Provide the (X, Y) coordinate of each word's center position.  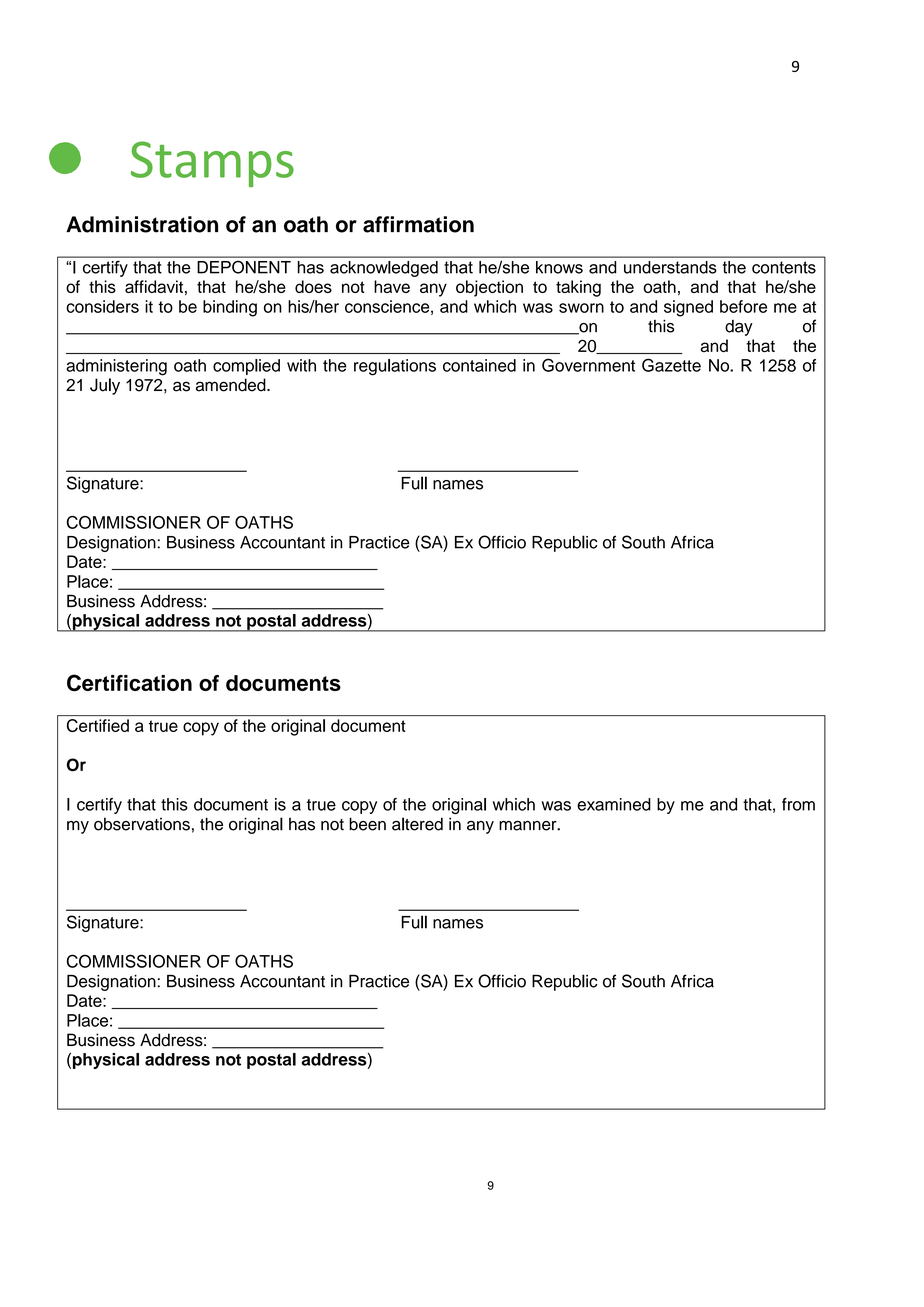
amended (232, 385)
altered (417, 824)
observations (142, 824)
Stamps (212, 164)
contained (479, 365)
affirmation (418, 224)
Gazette (671, 365)
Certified (98, 725)
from (798, 804)
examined (614, 804)
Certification (129, 683)
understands (670, 267)
